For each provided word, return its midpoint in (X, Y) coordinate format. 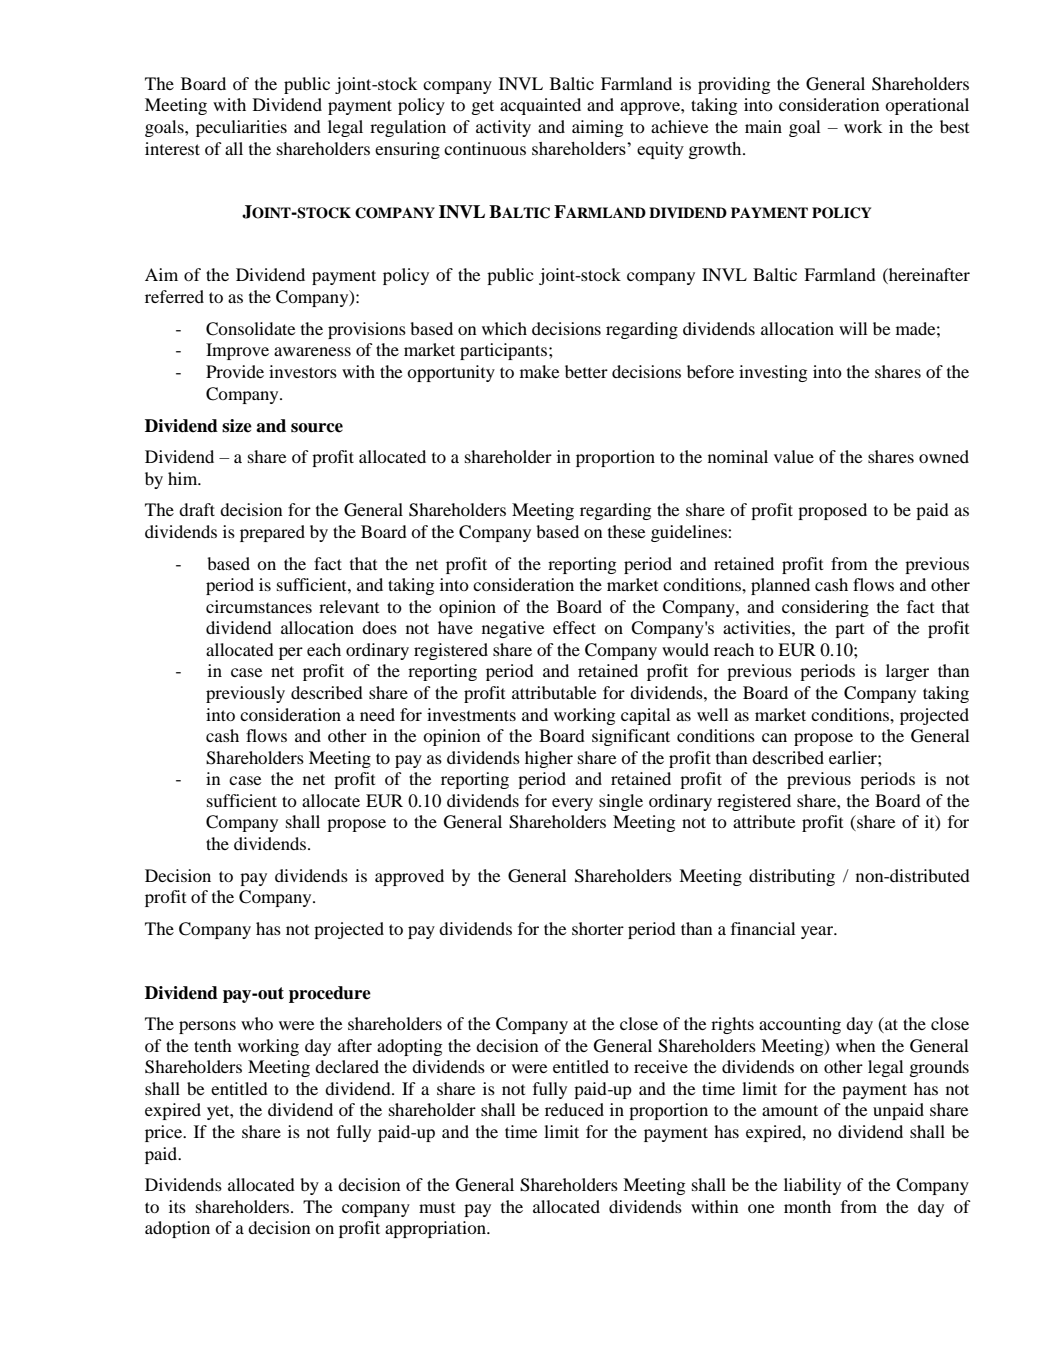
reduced (574, 1109)
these (627, 531)
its (177, 1206)
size (237, 426)
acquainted (540, 106)
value (794, 456)
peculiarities (241, 128)
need (377, 714)
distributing (792, 877)
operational (927, 106)
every (572, 804)
